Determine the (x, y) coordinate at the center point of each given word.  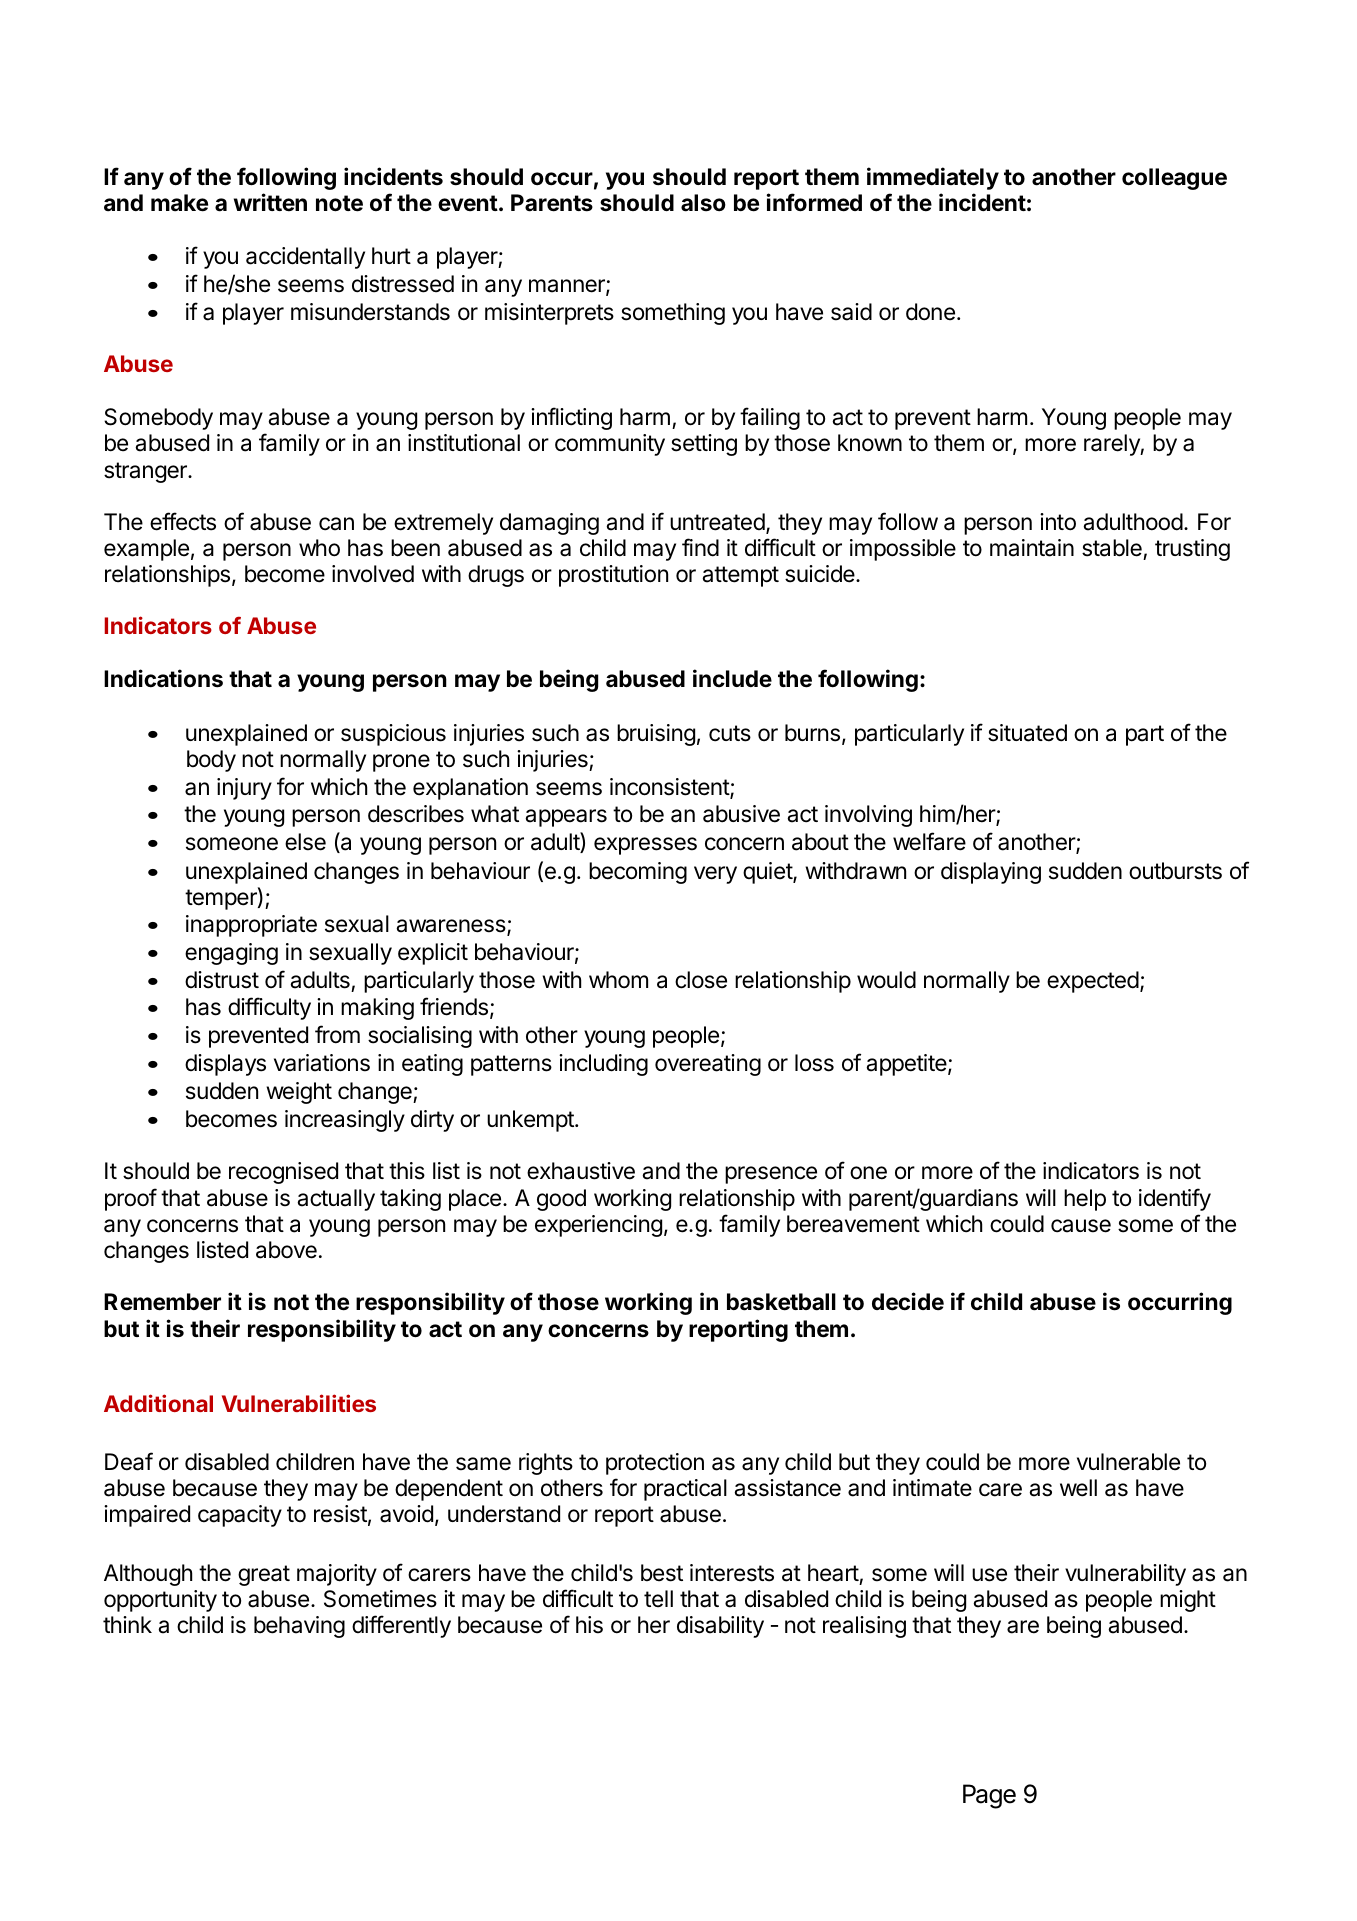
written (270, 202)
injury (244, 789)
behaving (299, 1627)
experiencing (598, 1226)
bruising (656, 735)
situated (1027, 733)
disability (720, 1627)
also (703, 203)
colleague (1174, 179)
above (286, 1250)
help (1085, 1200)
